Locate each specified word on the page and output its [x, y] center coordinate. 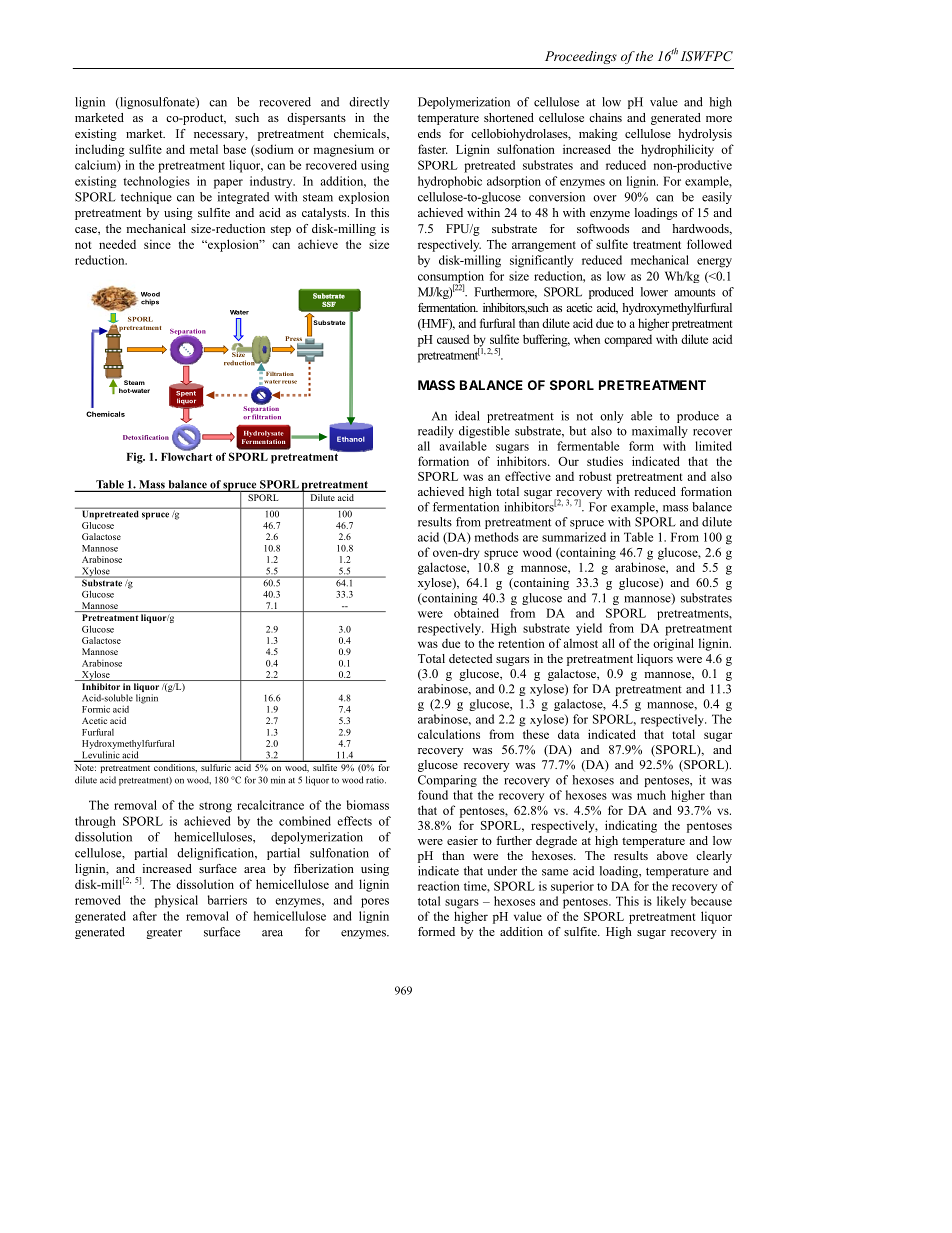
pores [375, 903]
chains [605, 117]
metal [204, 149]
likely [671, 902]
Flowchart [187, 455]
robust [595, 476]
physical [176, 901]
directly [369, 103]
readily [436, 432]
